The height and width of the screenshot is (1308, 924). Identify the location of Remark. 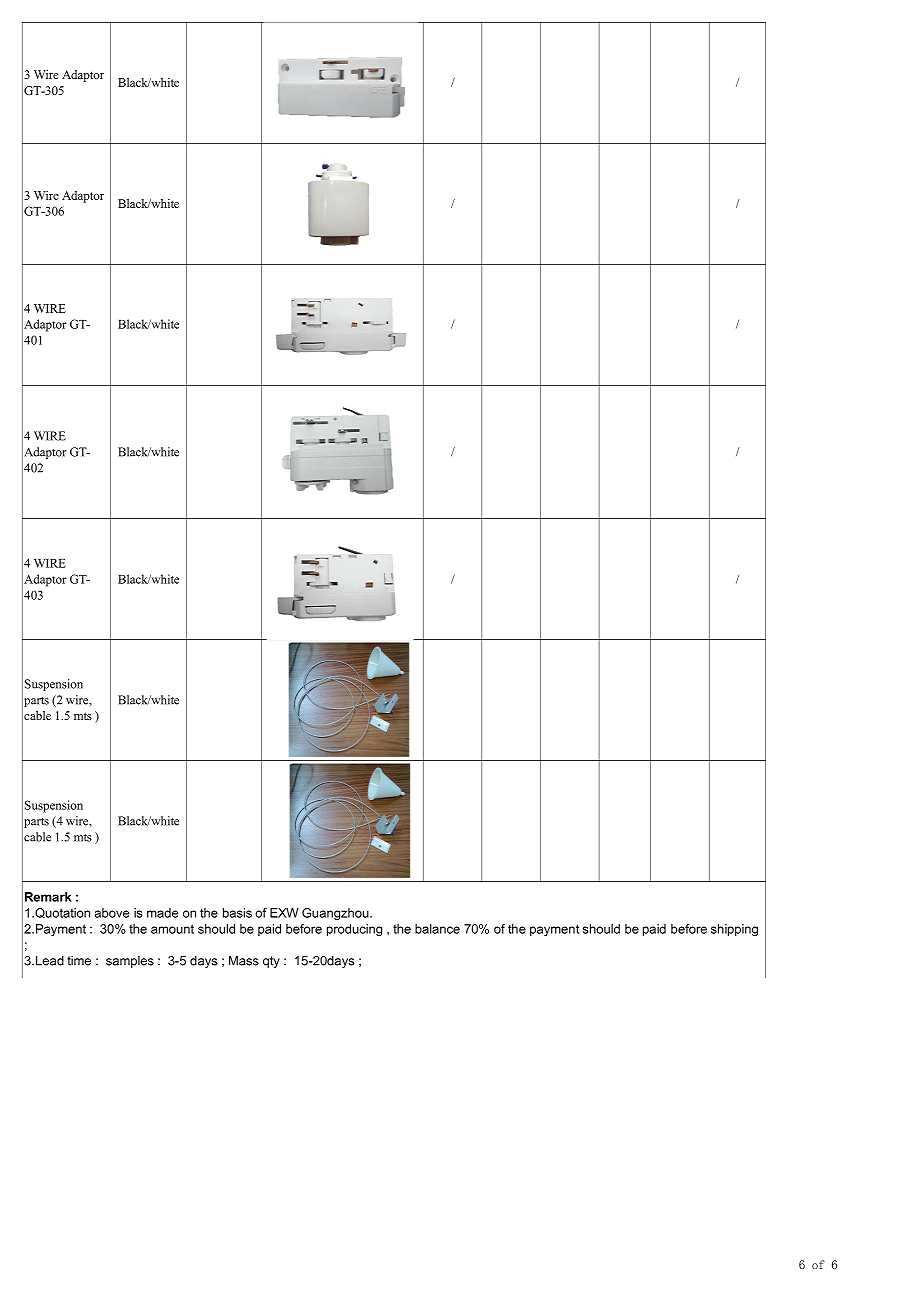
(48, 897).
